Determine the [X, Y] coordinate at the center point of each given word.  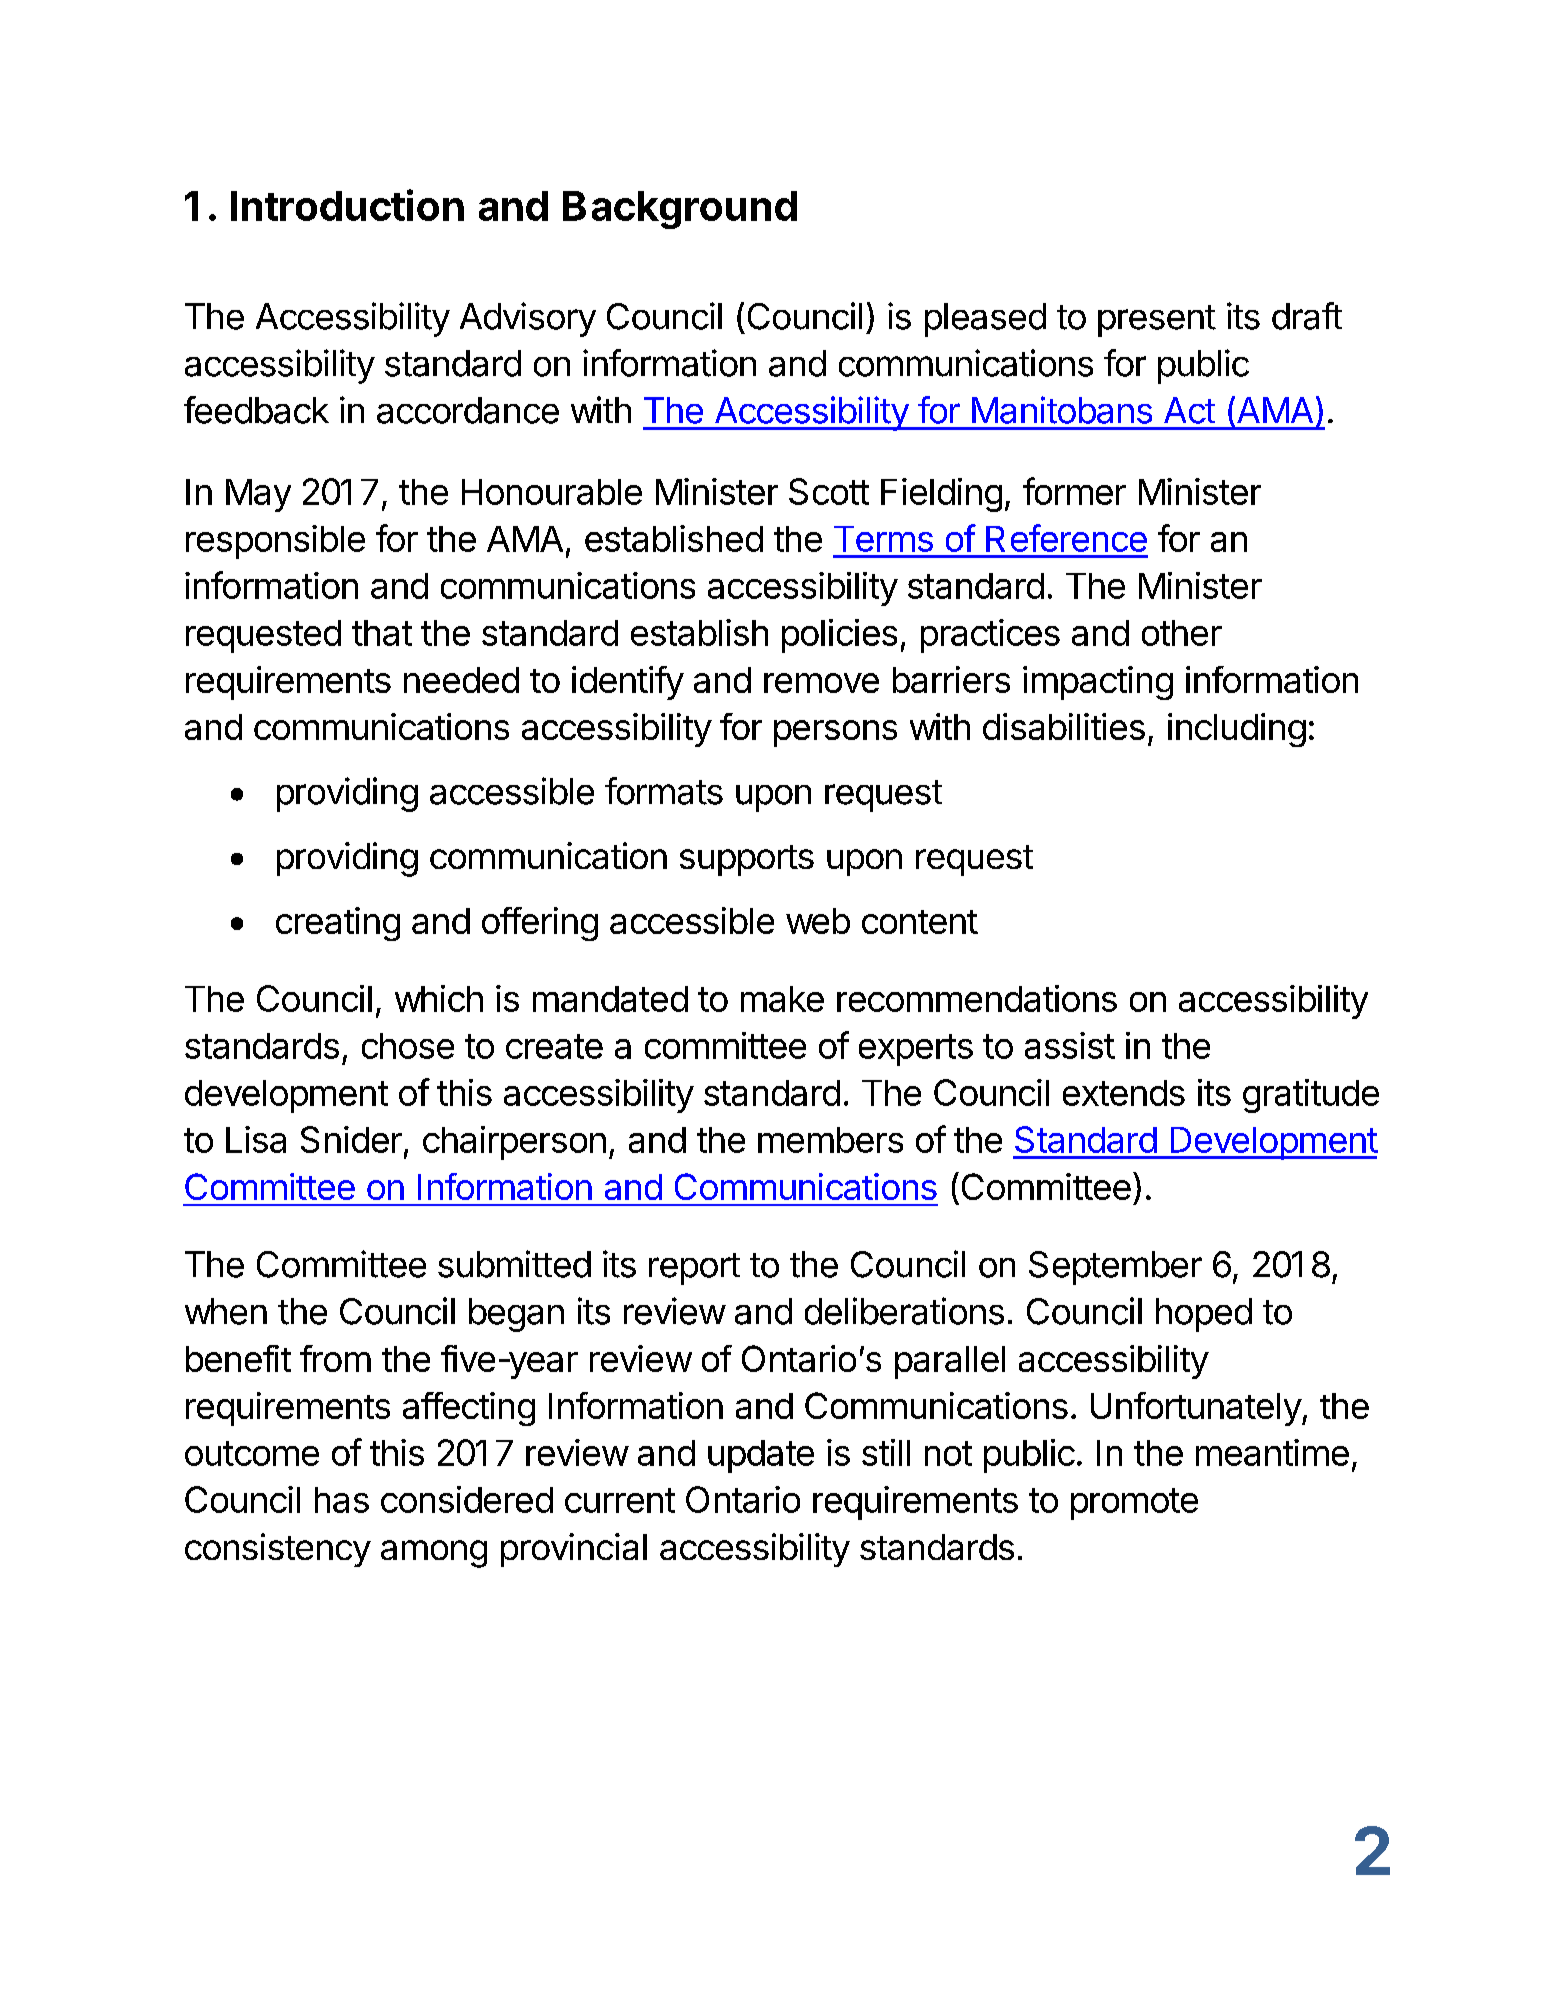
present [1157, 321]
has [342, 1500]
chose [408, 1046]
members [830, 1140]
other [1182, 633]
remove [821, 683]
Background [680, 210]
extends [1124, 1093]
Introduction [347, 205]
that [382, 633]
